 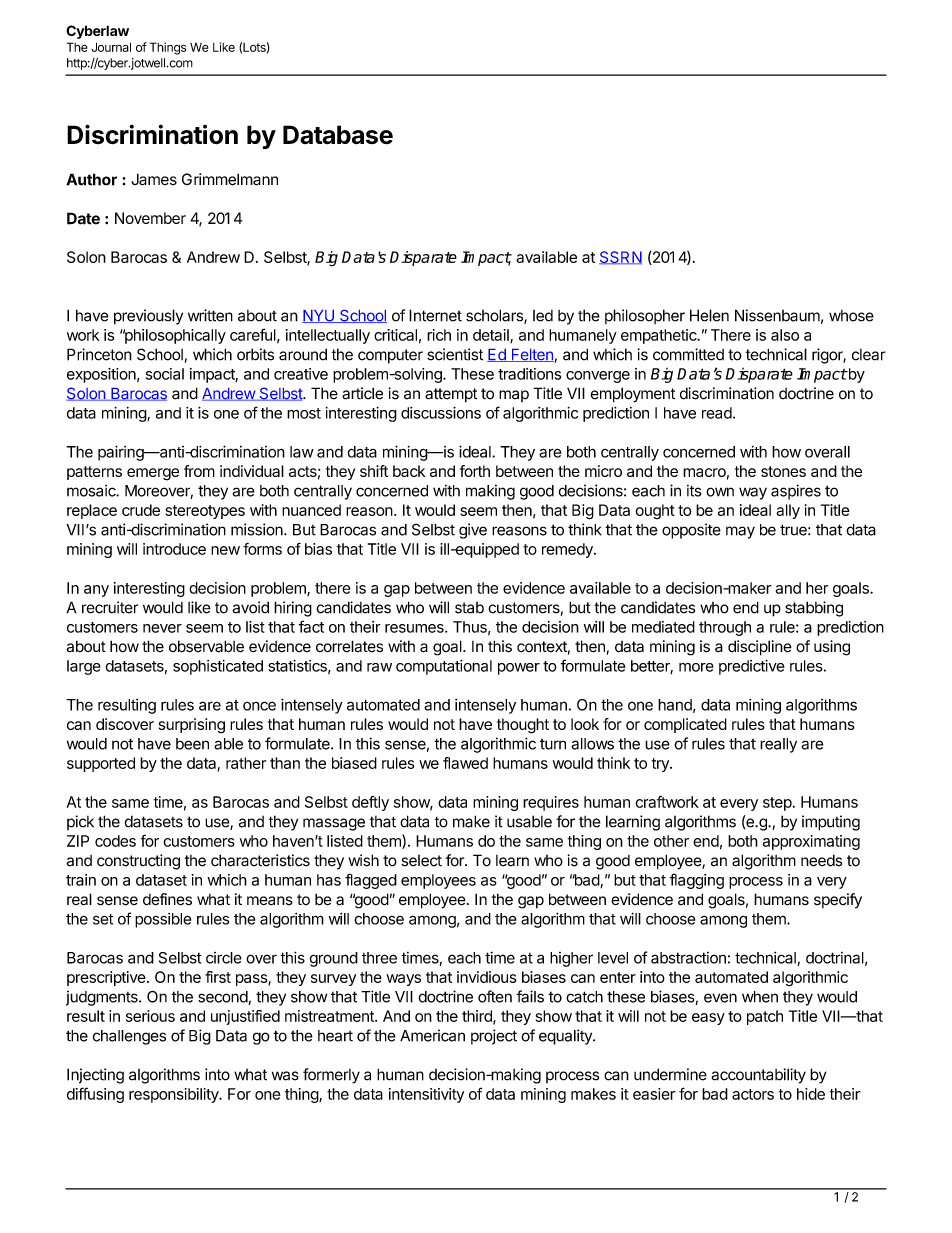 What do you see at coordinates (494, 1037) in the screenshot?
I see `project` at bounding box center [494, 1037].
